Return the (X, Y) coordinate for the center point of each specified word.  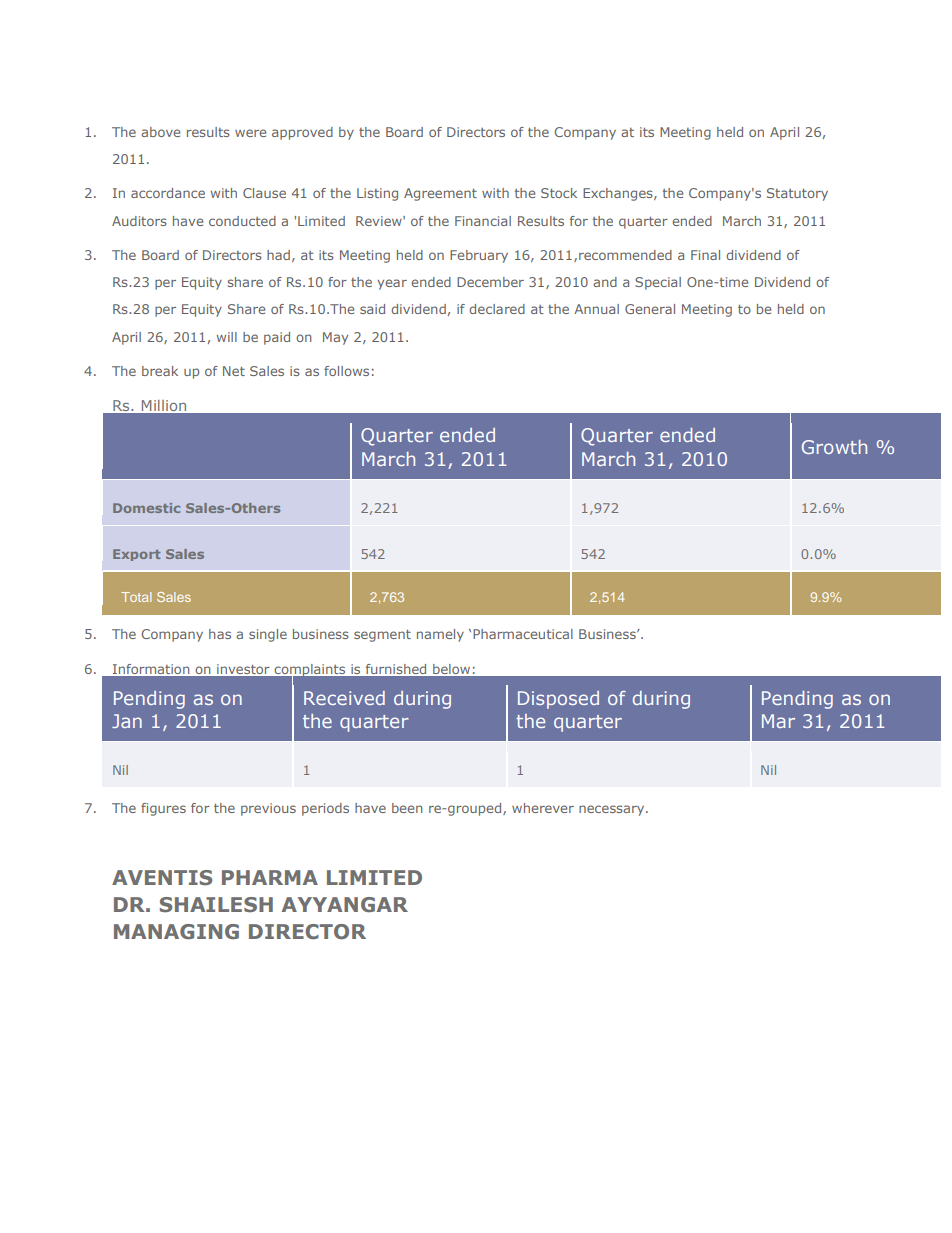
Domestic (146, 508)
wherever (543, 808)
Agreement (440, 194)
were (250, 133)
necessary (613, 810)
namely (440, 635)
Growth (834, 447)
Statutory (797, 194)
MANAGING (176, 931)
